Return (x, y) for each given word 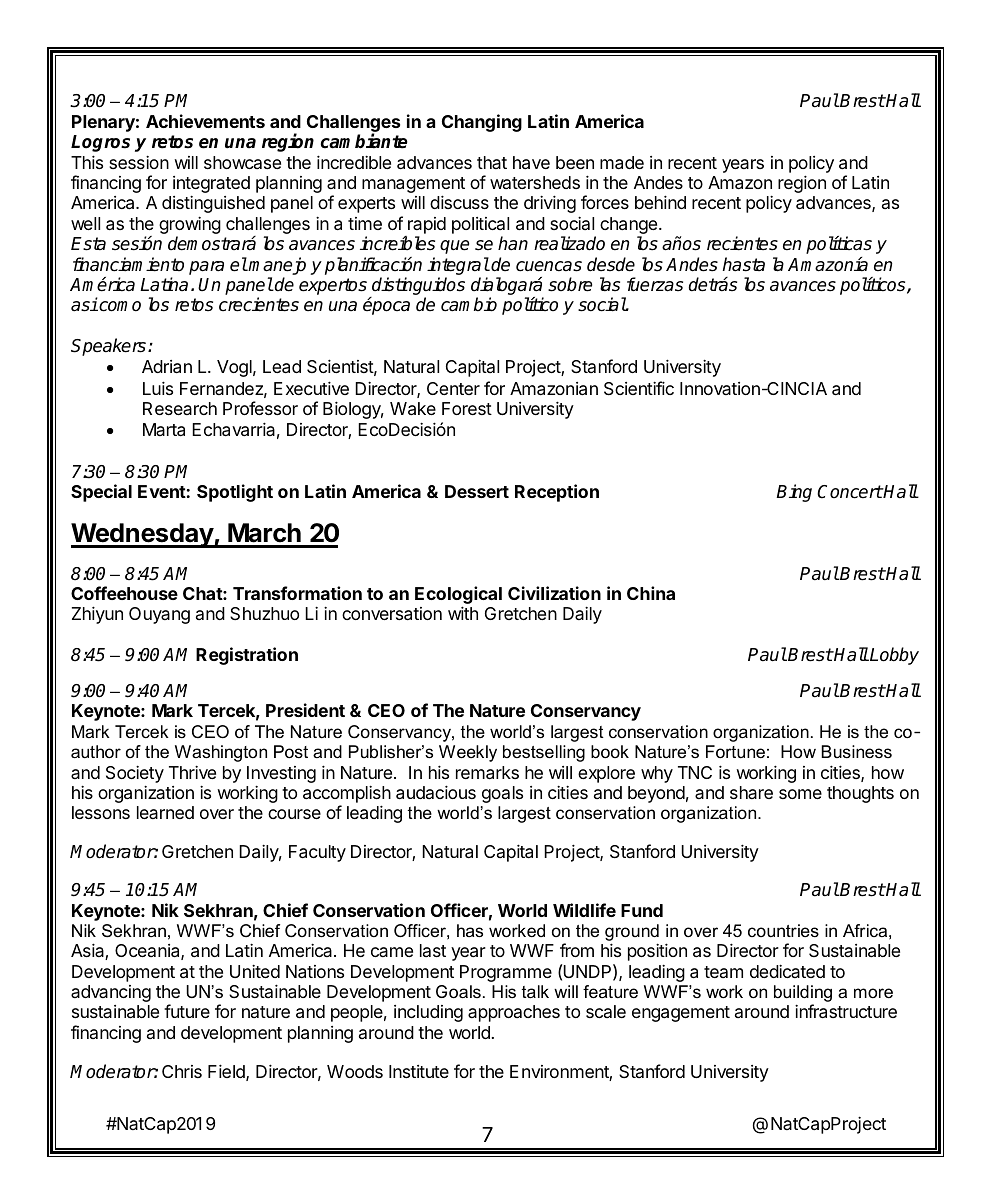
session (139, 162)
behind (660, 202)
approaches (514, 1013)
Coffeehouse (124, 593)
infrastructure (846, 1011)
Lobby (893, 656)
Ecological (458, 596)
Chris (182, 1071)
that (492, 162)
